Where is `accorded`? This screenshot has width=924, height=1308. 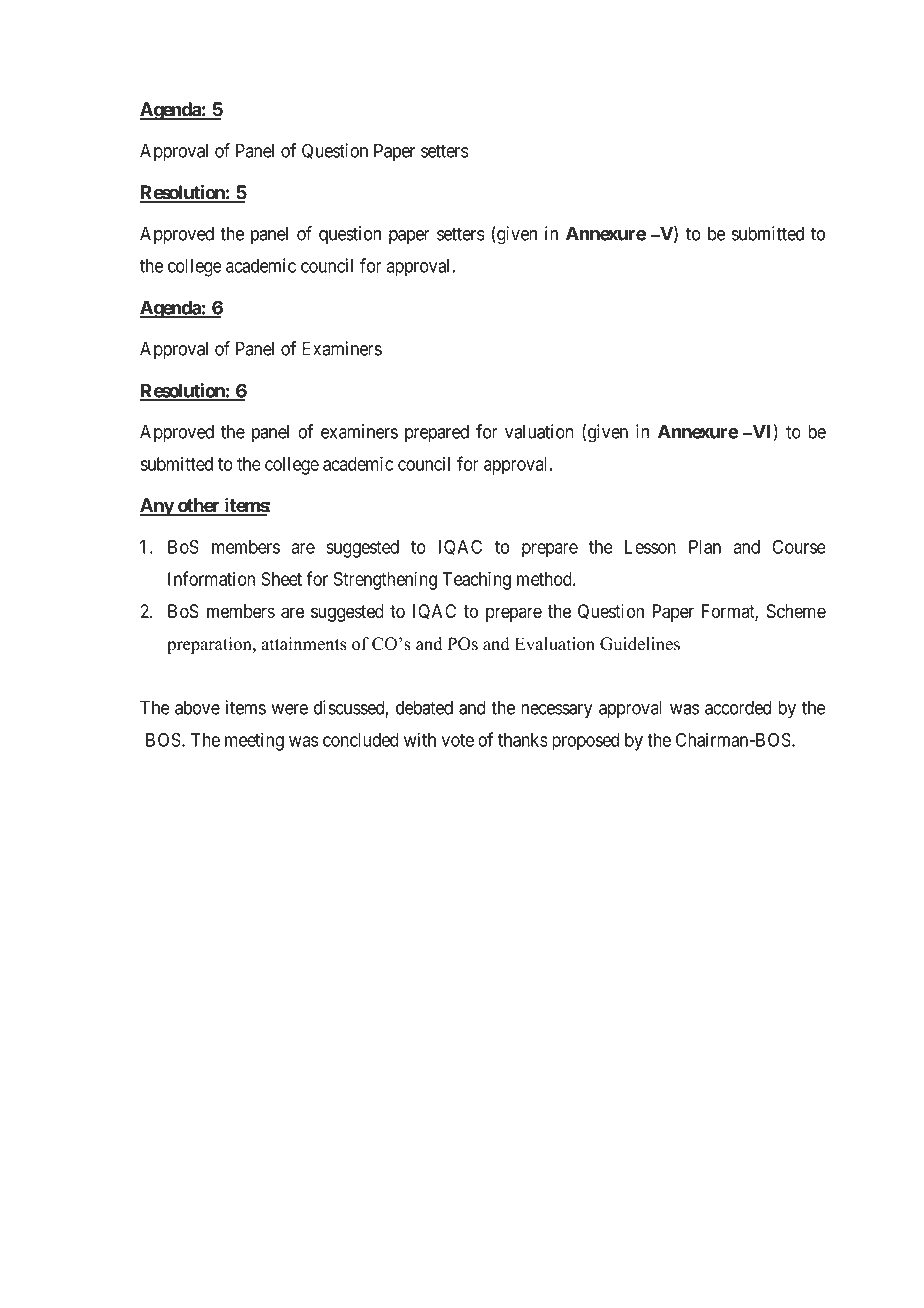 accorded is located at coordinates (738, 707).
